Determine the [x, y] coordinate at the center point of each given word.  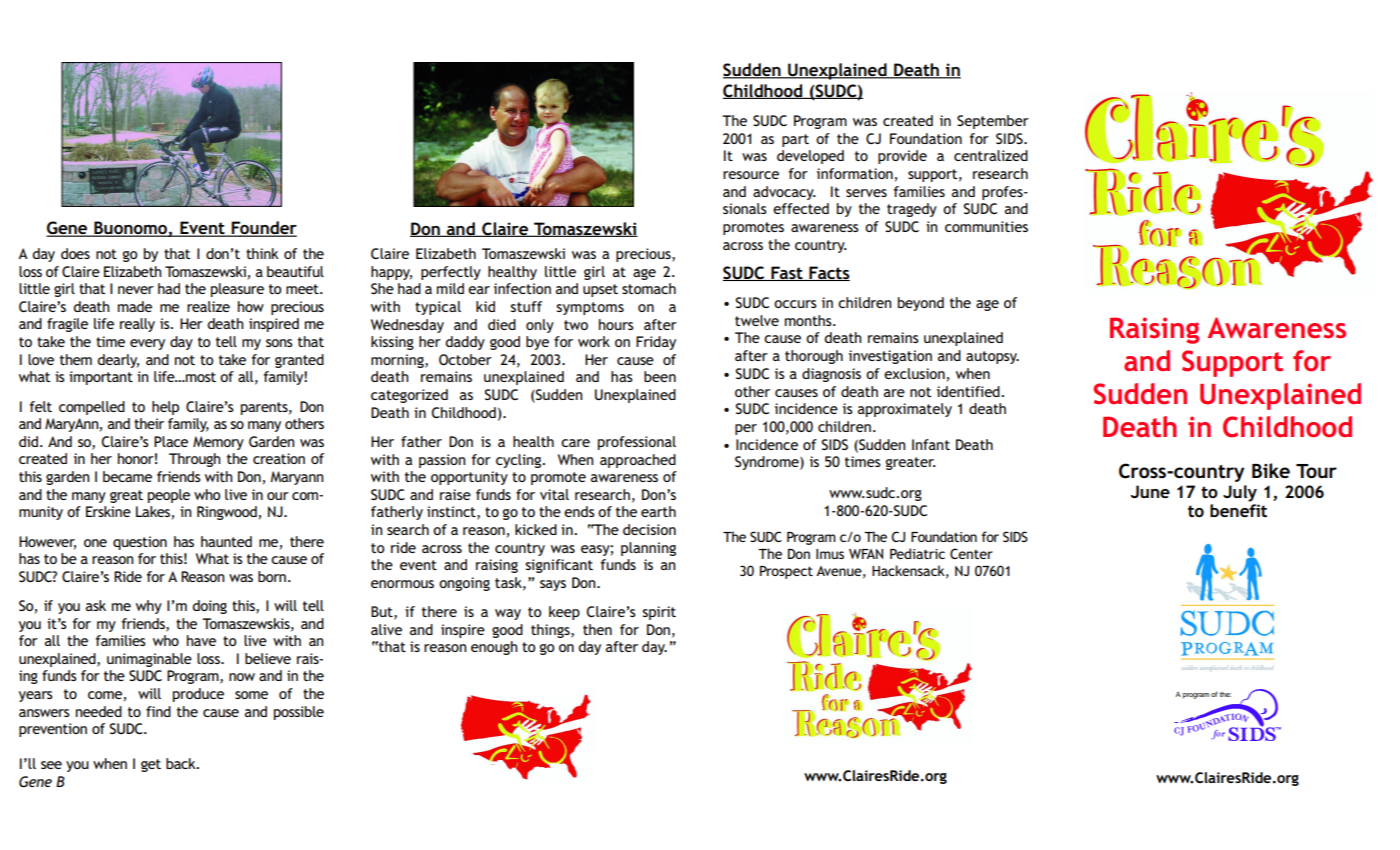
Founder [263, 229]
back [182, 763]
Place [171, 441]
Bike [1271, 471]
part [795, 140]
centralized [991, 155]
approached [638, 461]
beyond [921, 304]
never [136, 290]
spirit [659, 613]
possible [299, 713]
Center [971, 553]
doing [209, 607]
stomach [649, 288]
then [597, 629]
